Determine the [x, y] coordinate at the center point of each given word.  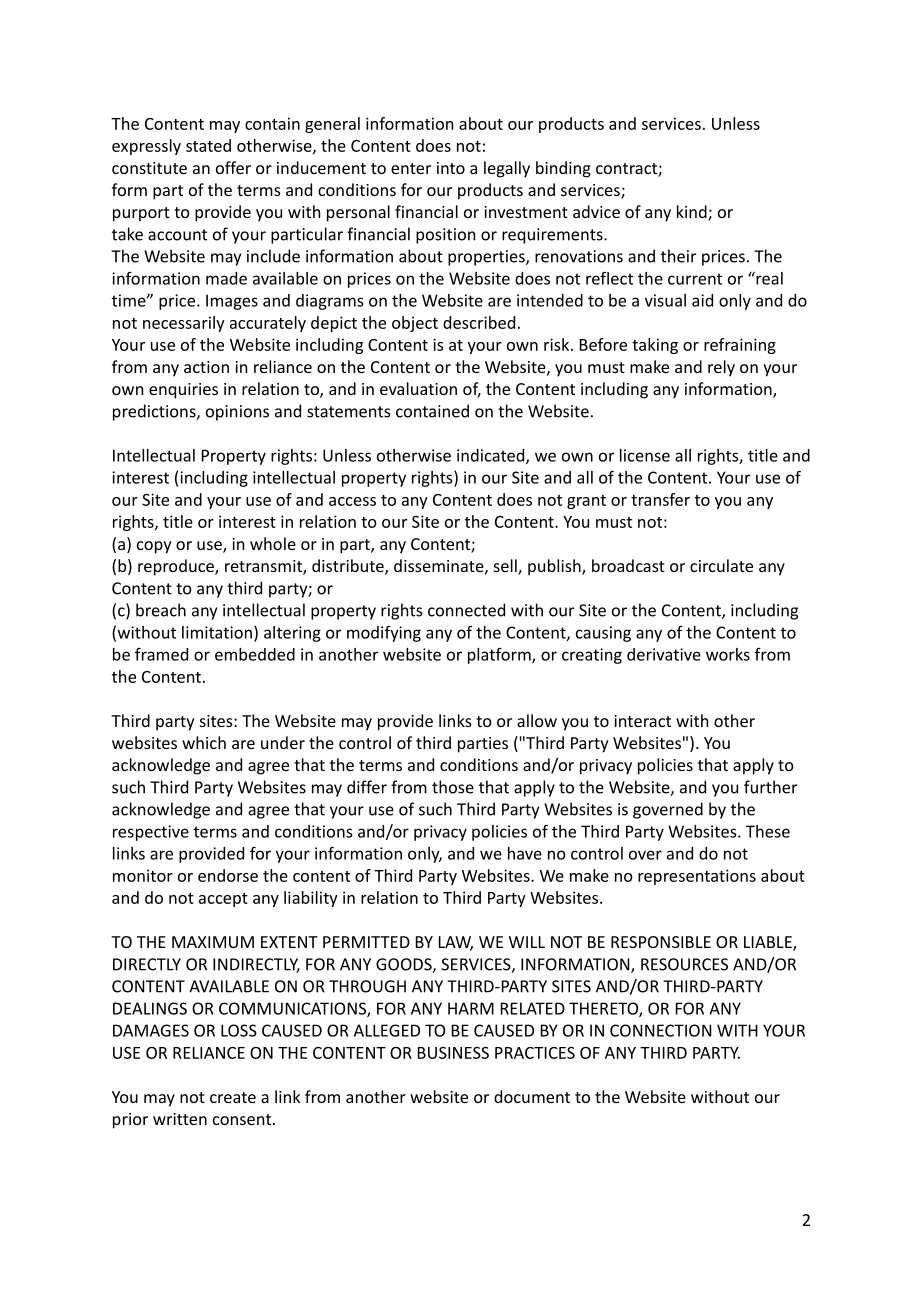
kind [693, 213]
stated [208, 145]
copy [154, 547]
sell [506, 567]
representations [697, 877]
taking [655, 346]
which [204, 742]
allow [537, 720]
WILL [527, 942]
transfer [660, 499]
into [451, 168]
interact [642, 721]
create [233, 1097]
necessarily [184, 324]
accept [223, 900]
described [479, 322]
